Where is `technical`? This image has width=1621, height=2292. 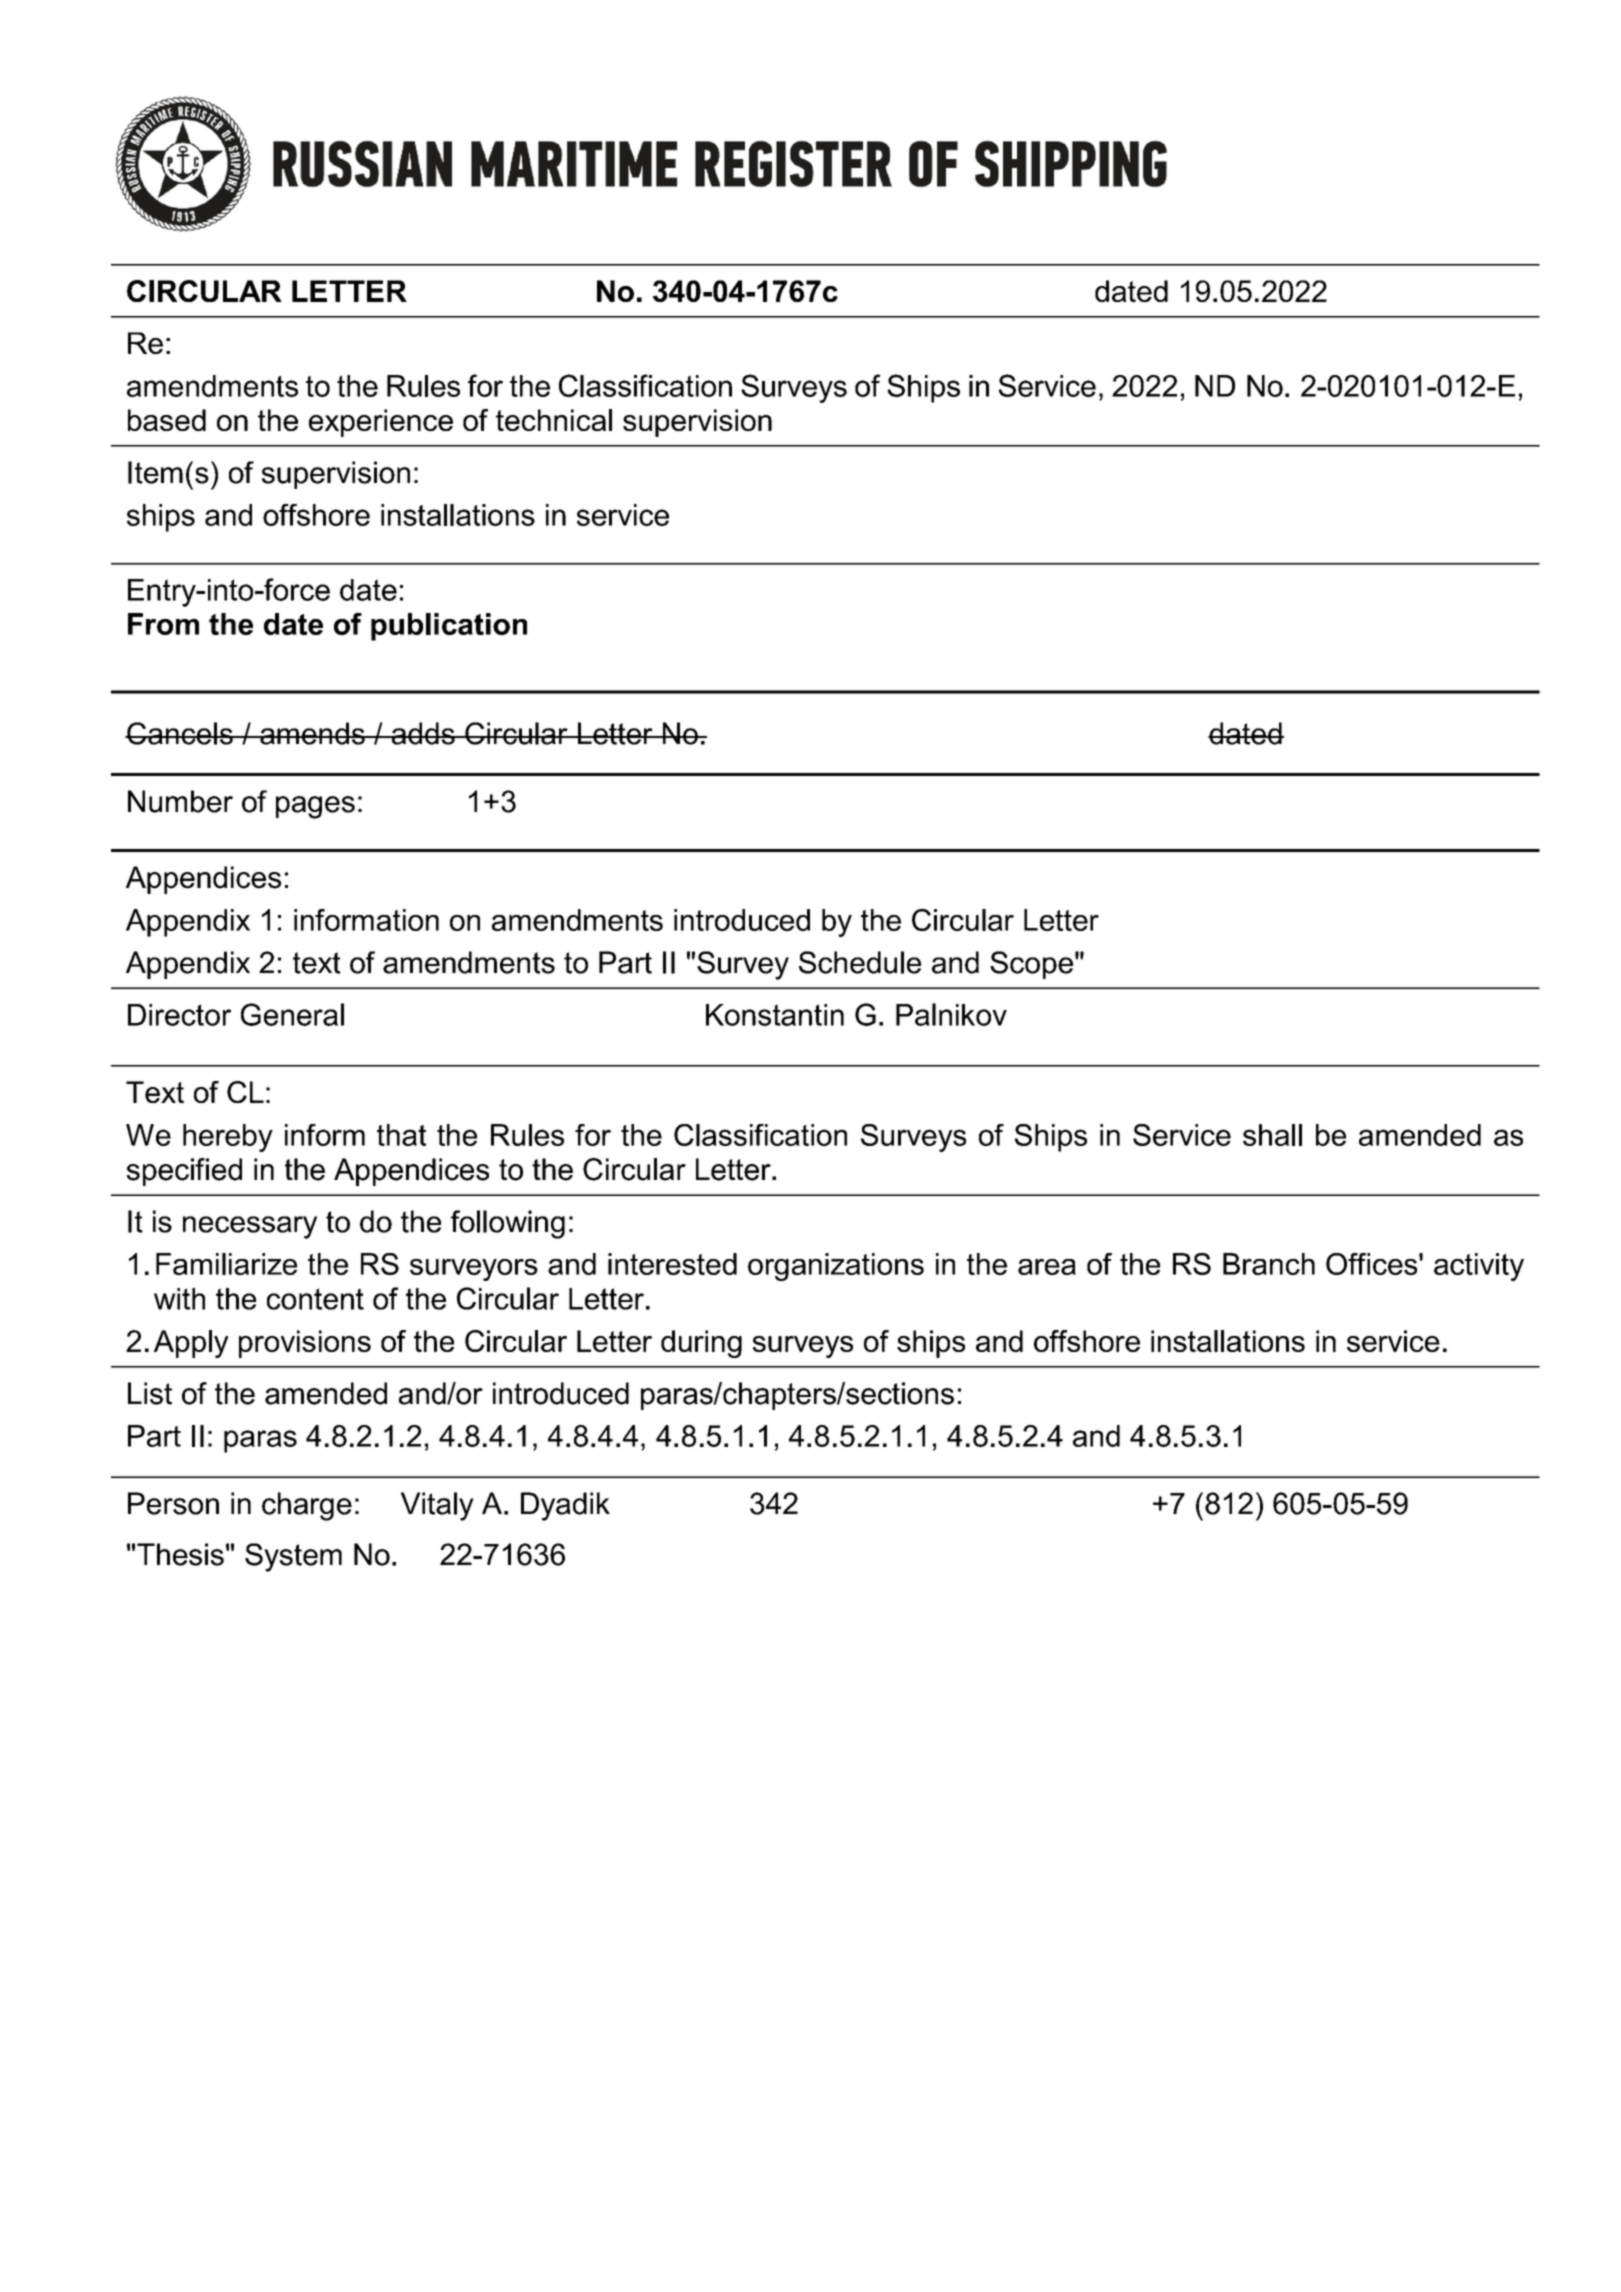
technical is located at coordinates (554, 420).
